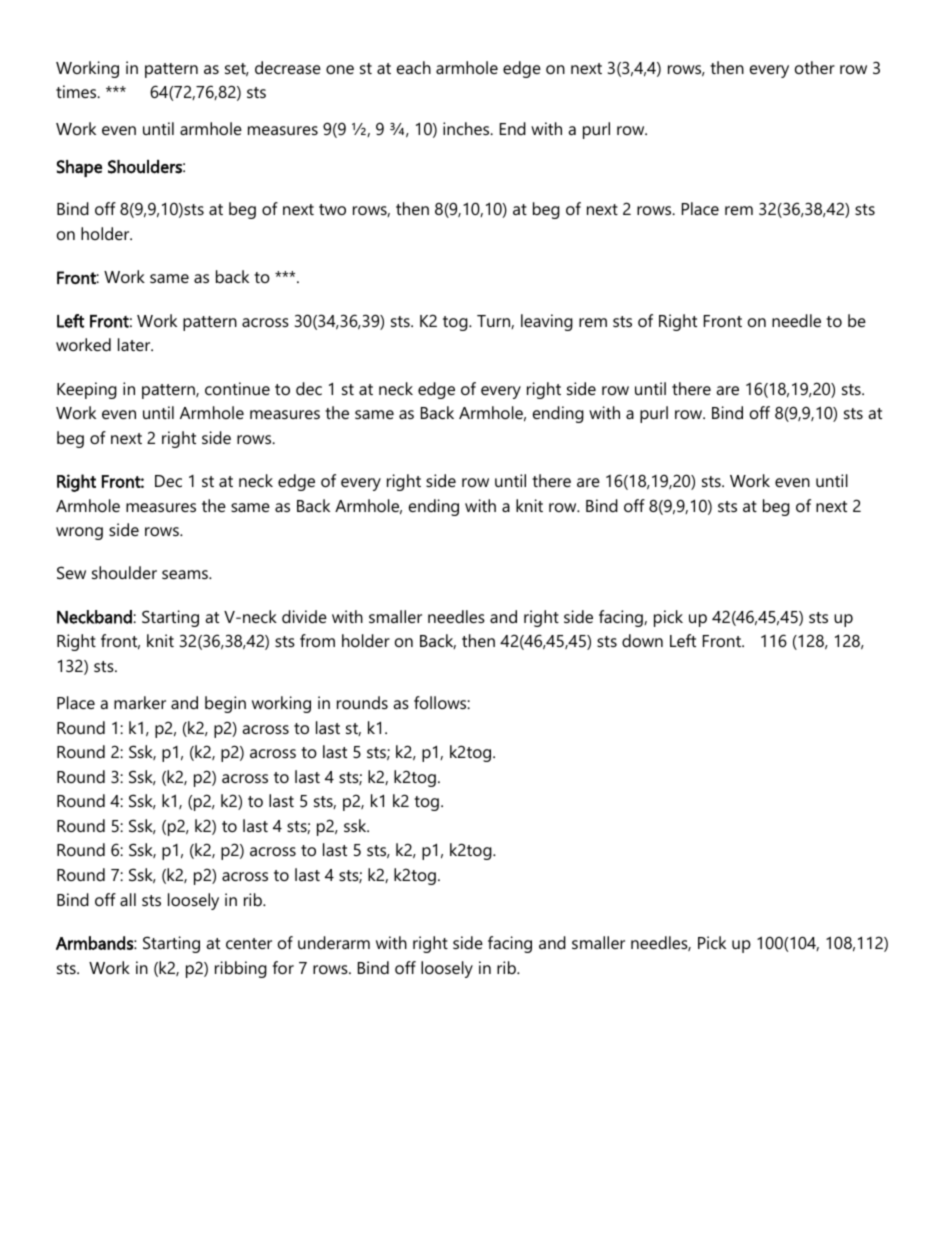  Describe the element at coordinates (249, 943) in the document. I see `center` at that location.
